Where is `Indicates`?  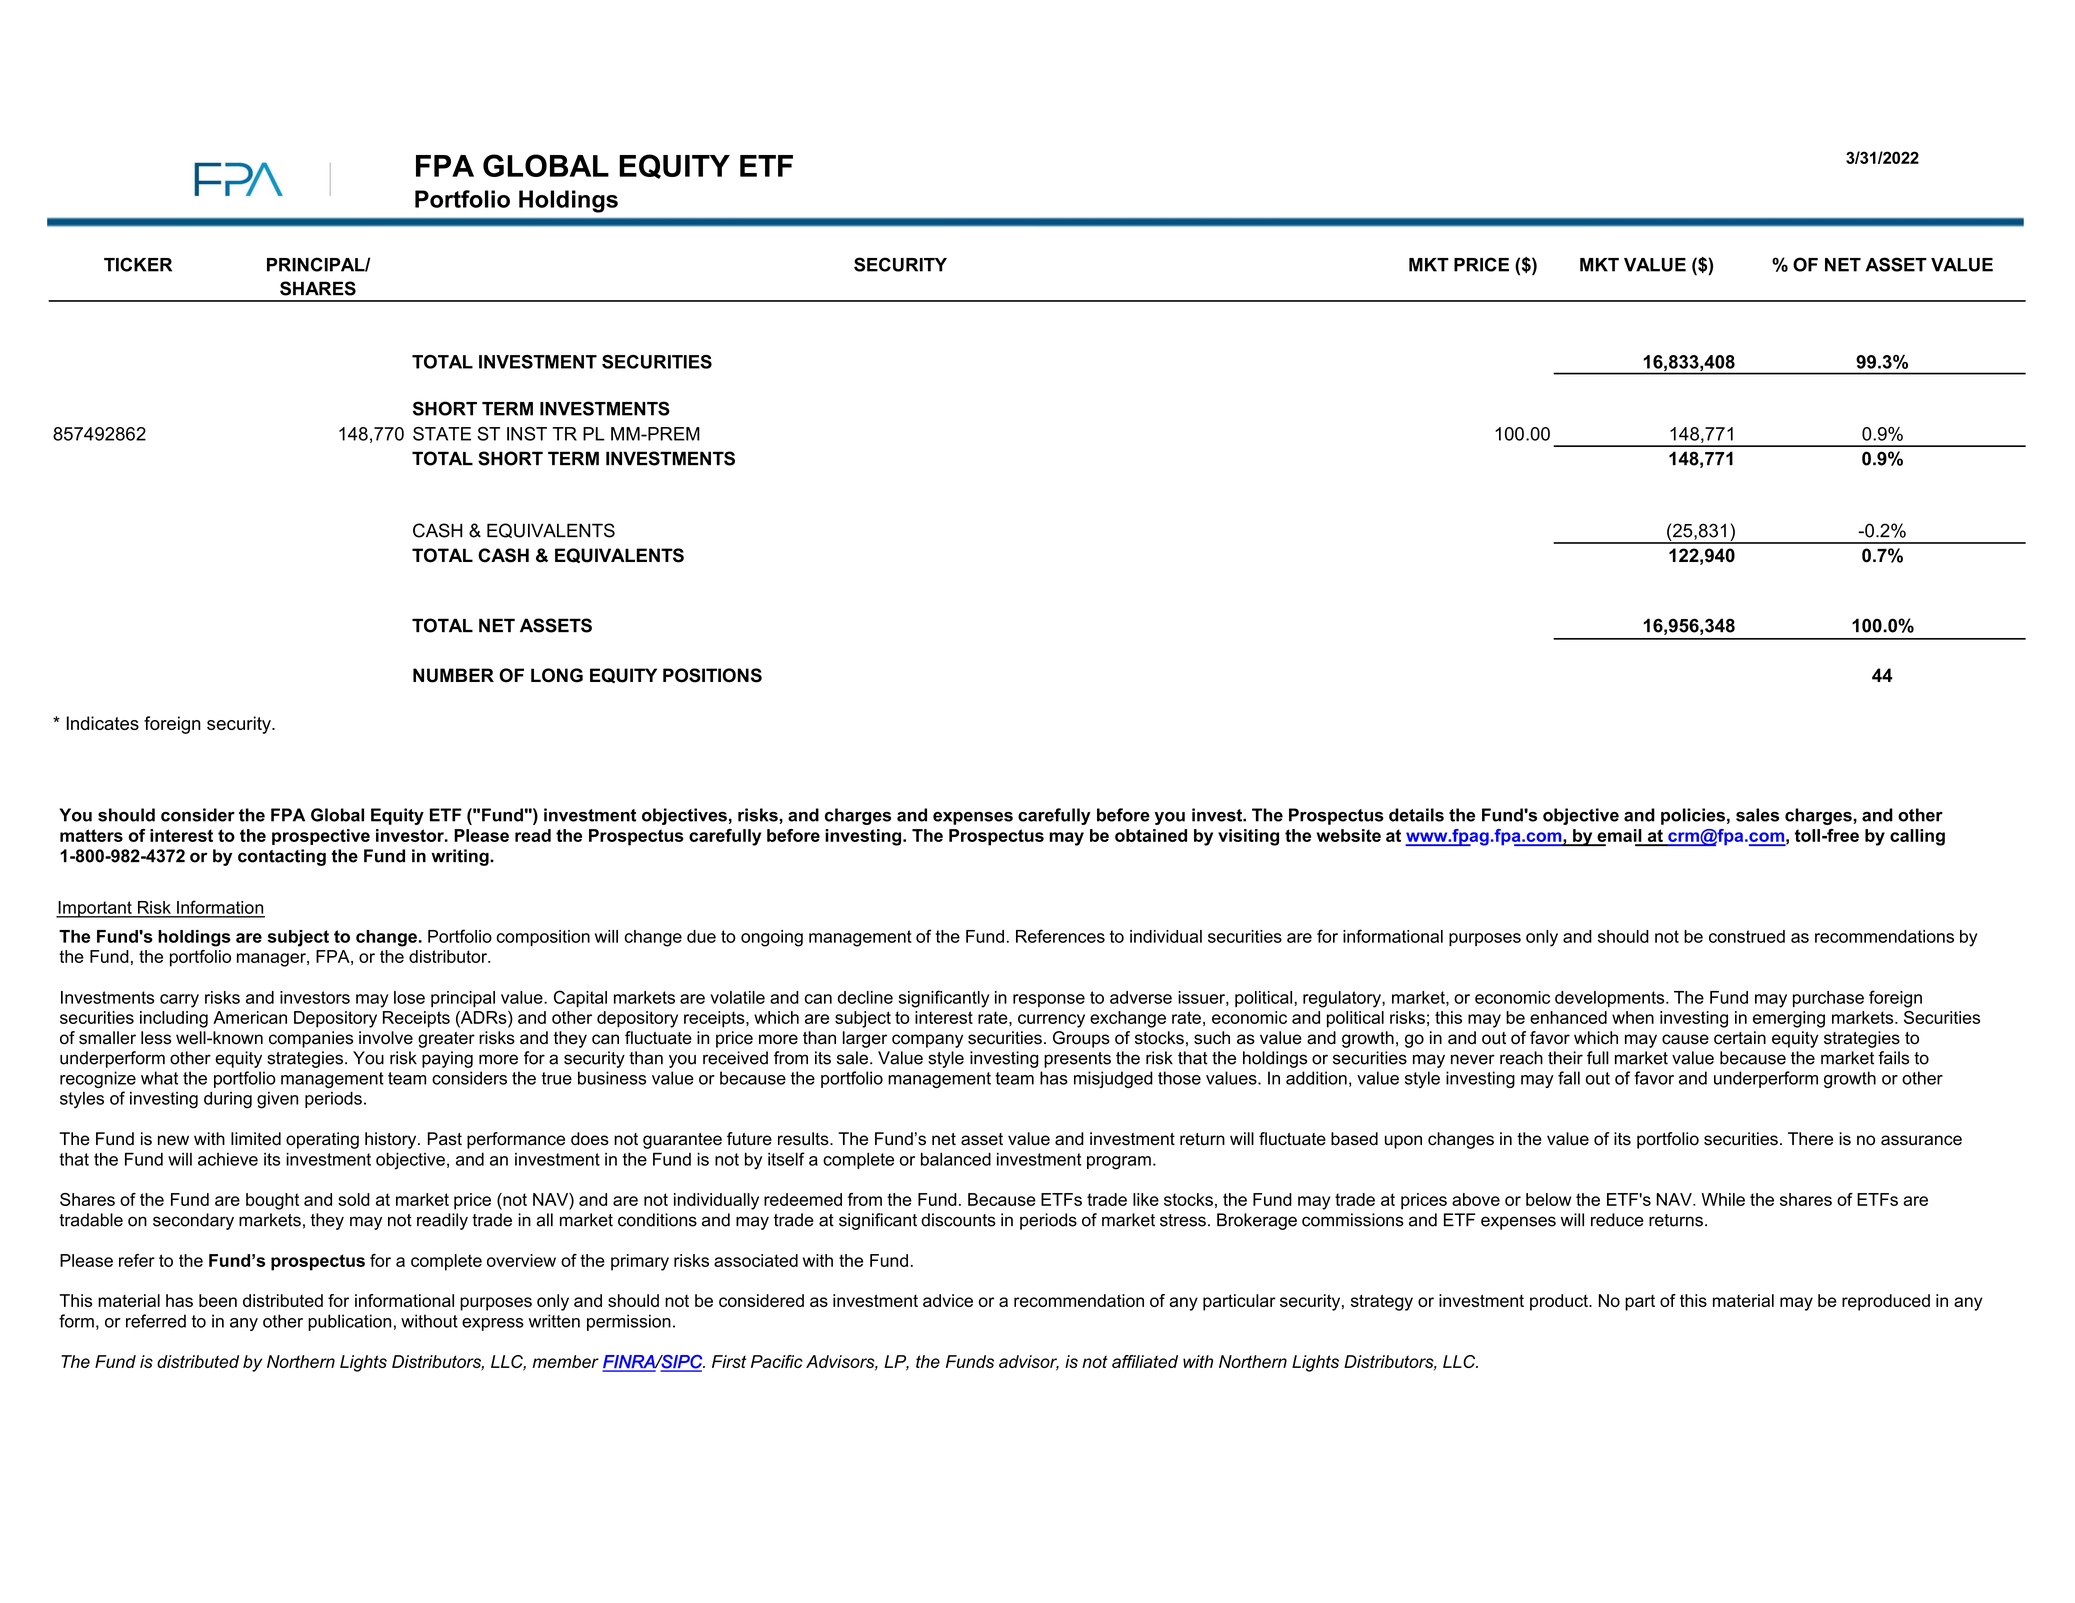 Indicates is located at coordinates (103, 723).
